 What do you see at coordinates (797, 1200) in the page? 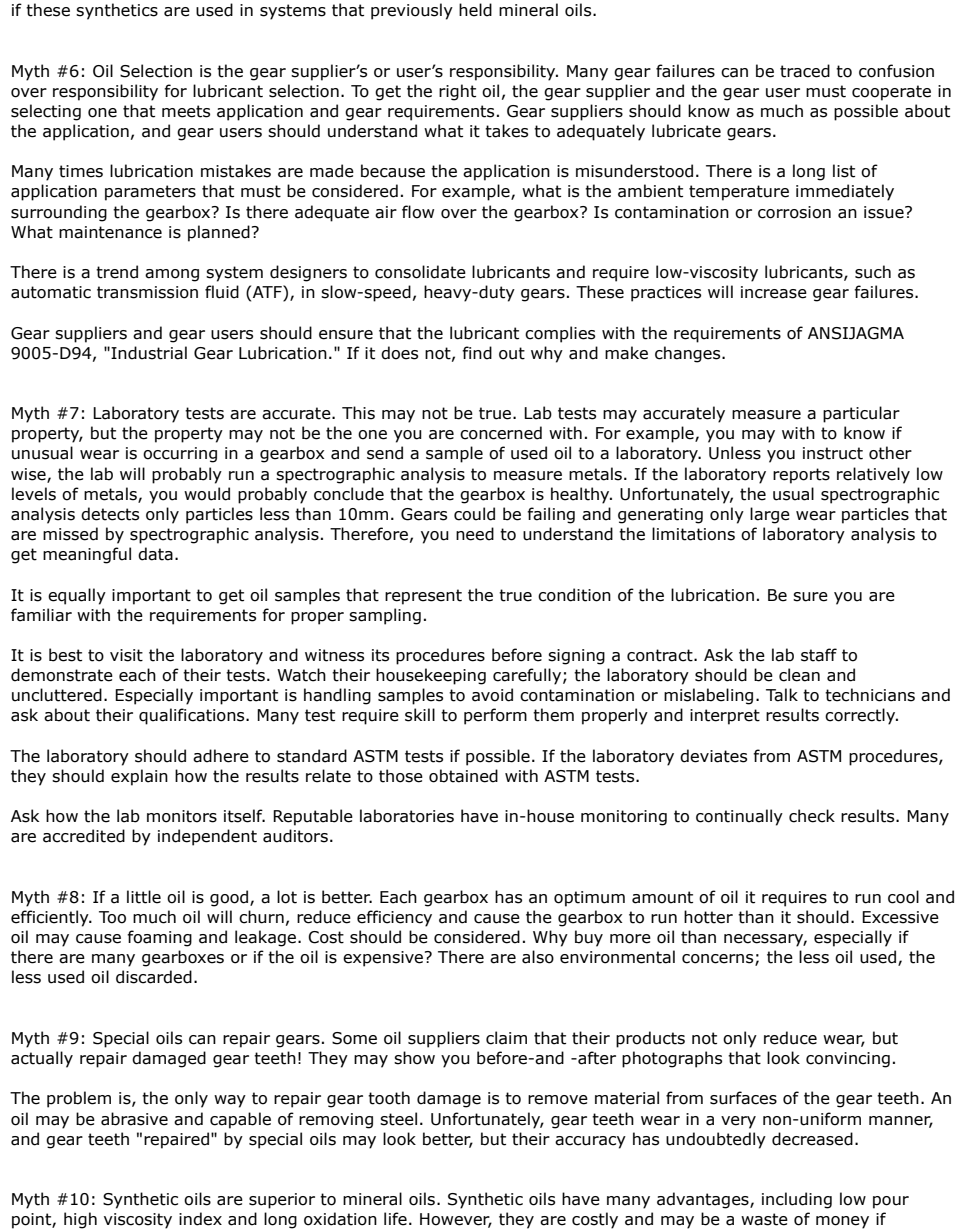
I see `including` at bounding box center [797, 1200].
